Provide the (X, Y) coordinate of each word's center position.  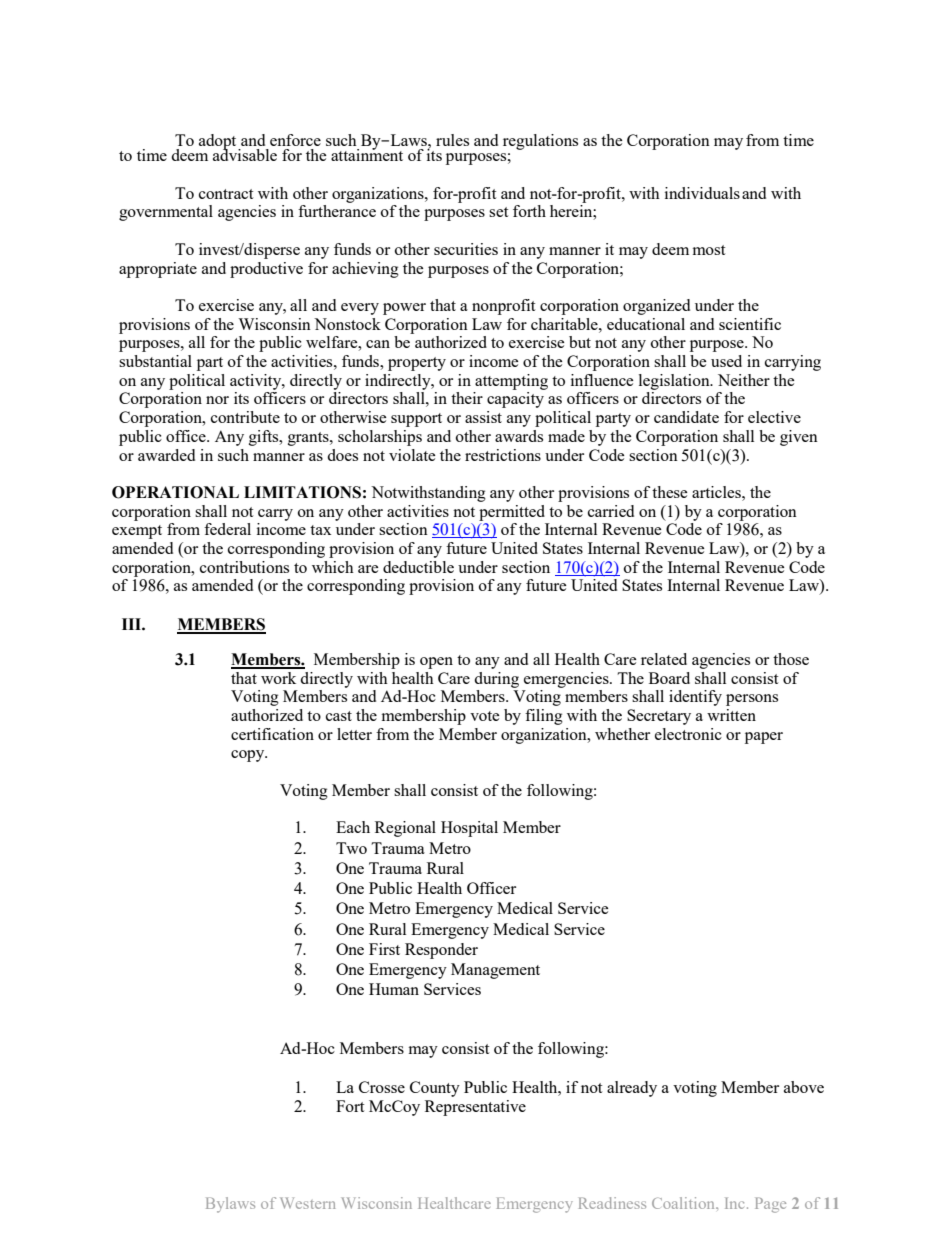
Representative (475, 1108)
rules (452, 140)
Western (307, 1203)
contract (226, 194)
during (496, 680)
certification (272, 734)
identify (695, 698)
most (709, 250)
